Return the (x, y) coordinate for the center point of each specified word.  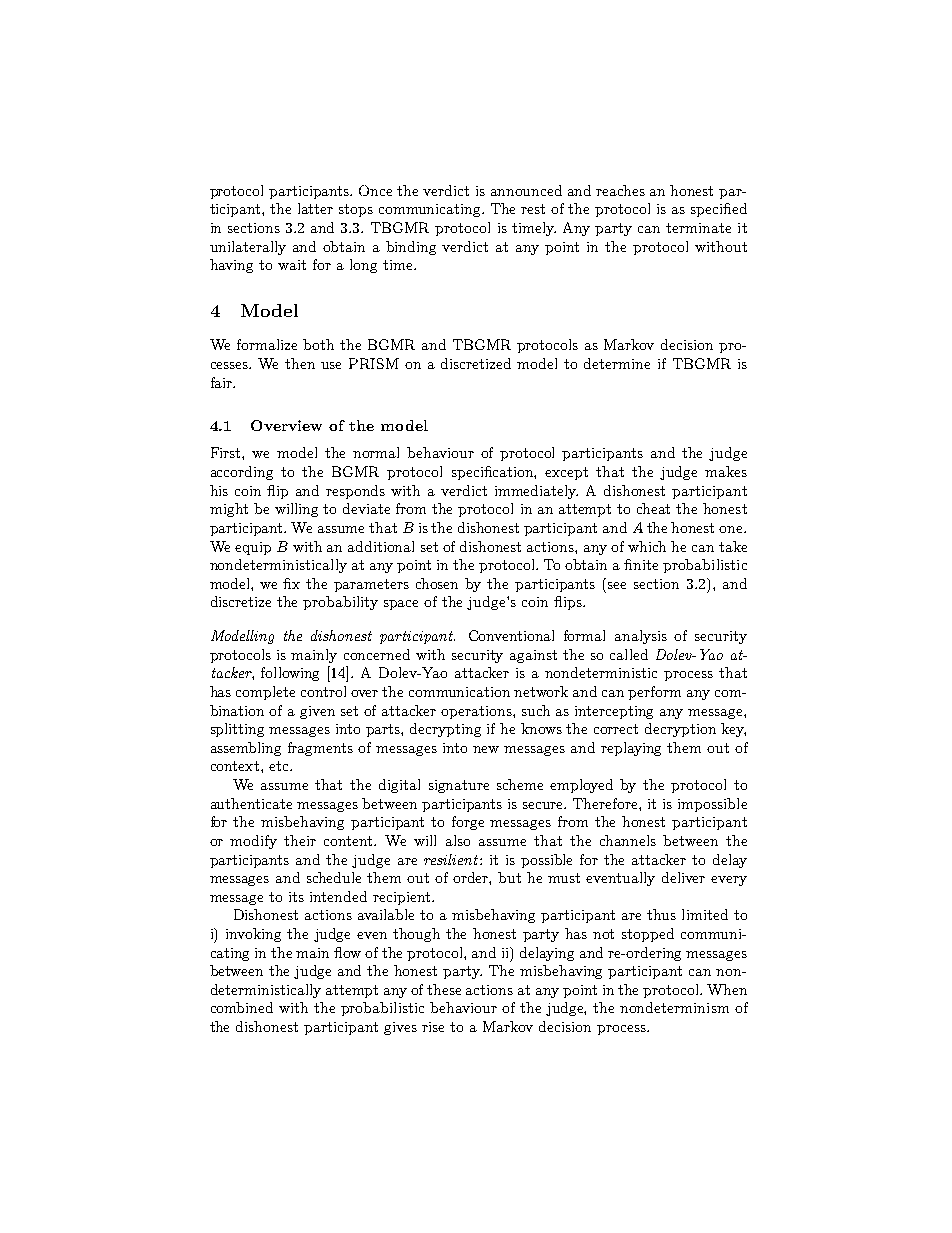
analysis (641, 637)
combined (242, 1007)
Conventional (511, 635)
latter (315, 208)
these (444, 989)
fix (291, 583)
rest (533, 209)
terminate (698, 228)
